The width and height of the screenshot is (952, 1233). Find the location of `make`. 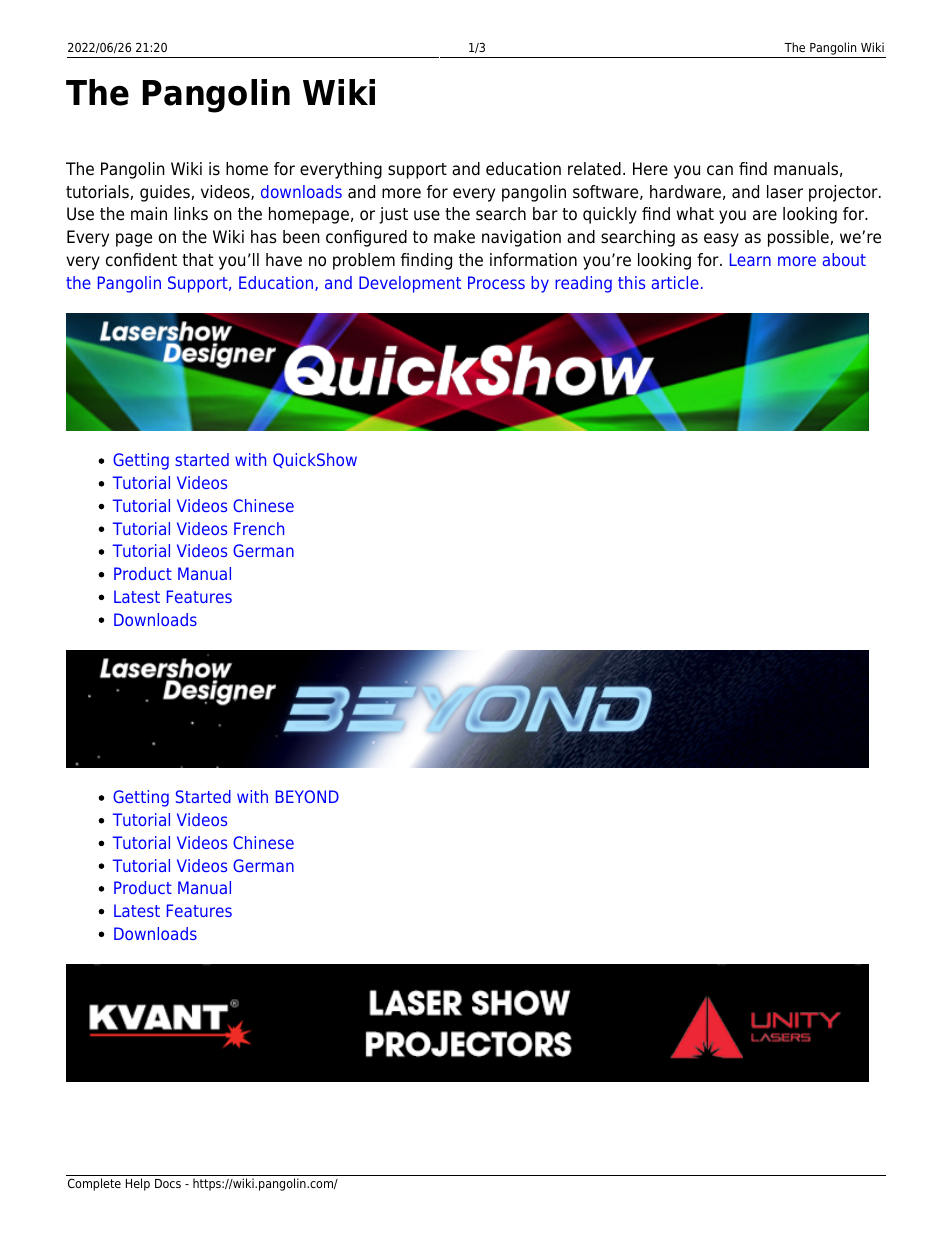

make is located at coordinates (454, 237).
